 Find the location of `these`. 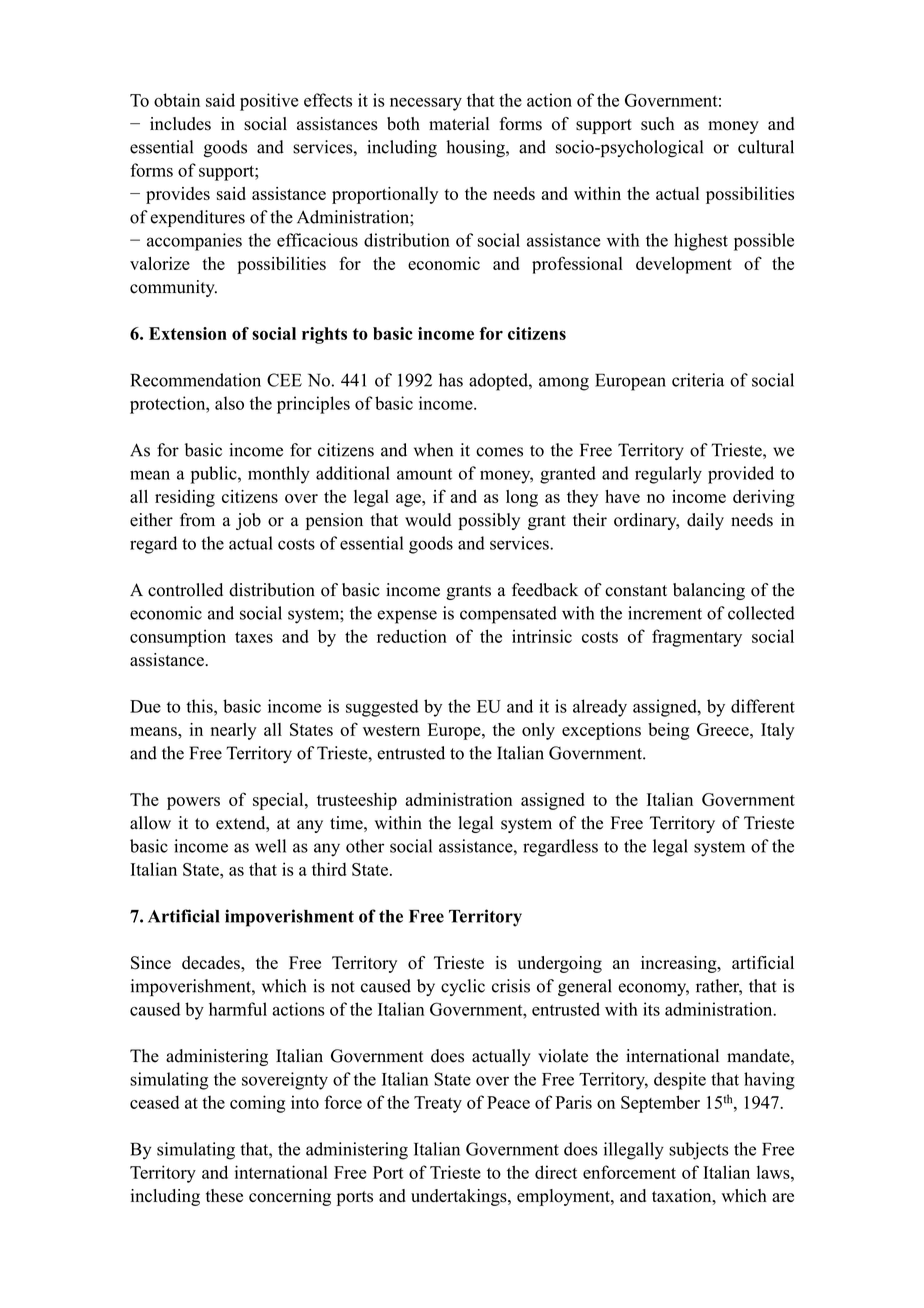

these is located at coordinates (224, 1196).
